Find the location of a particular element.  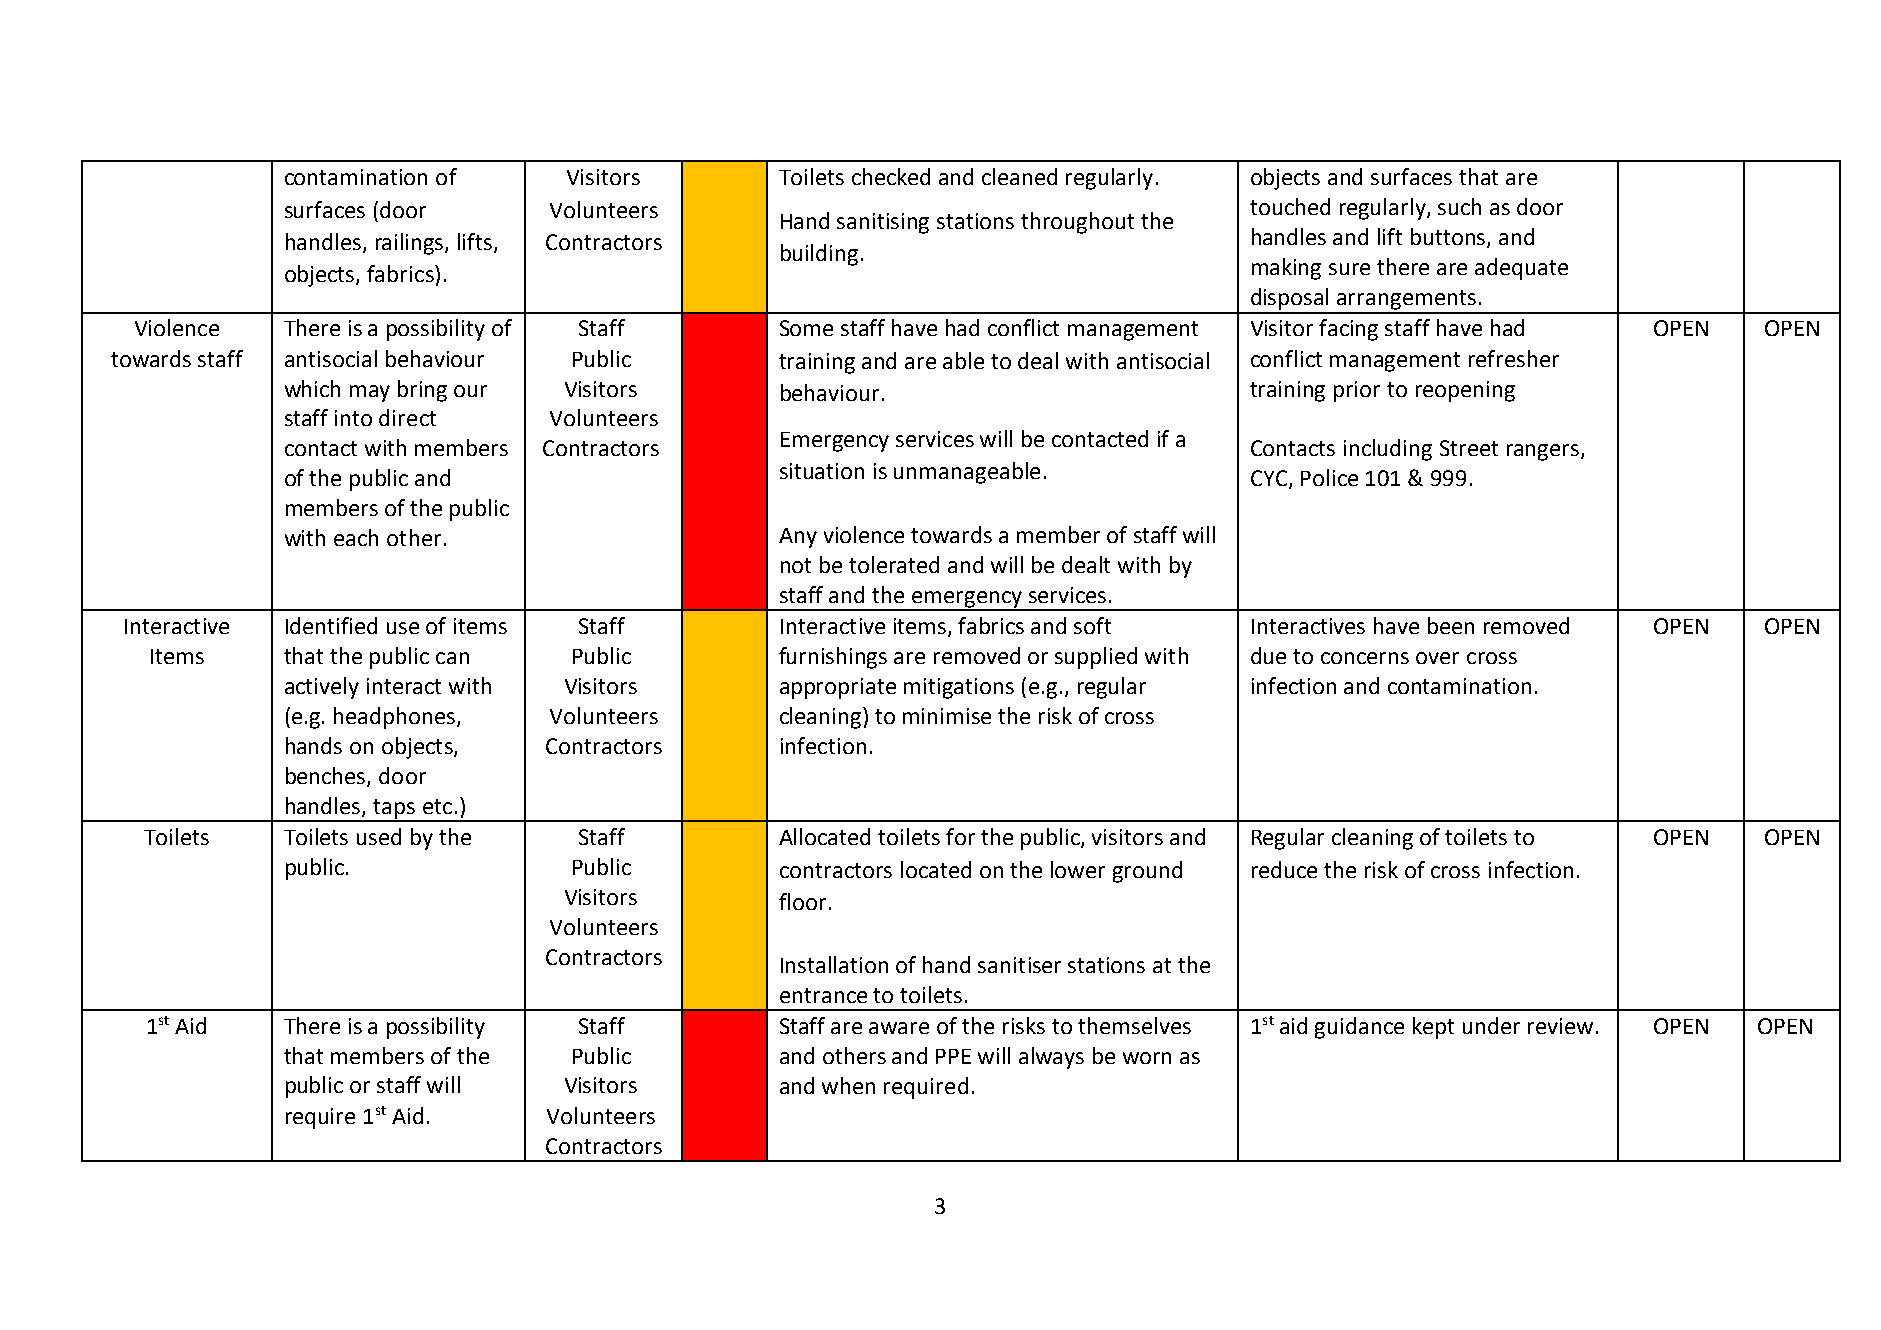

each is located at coordinates (356, 537).
